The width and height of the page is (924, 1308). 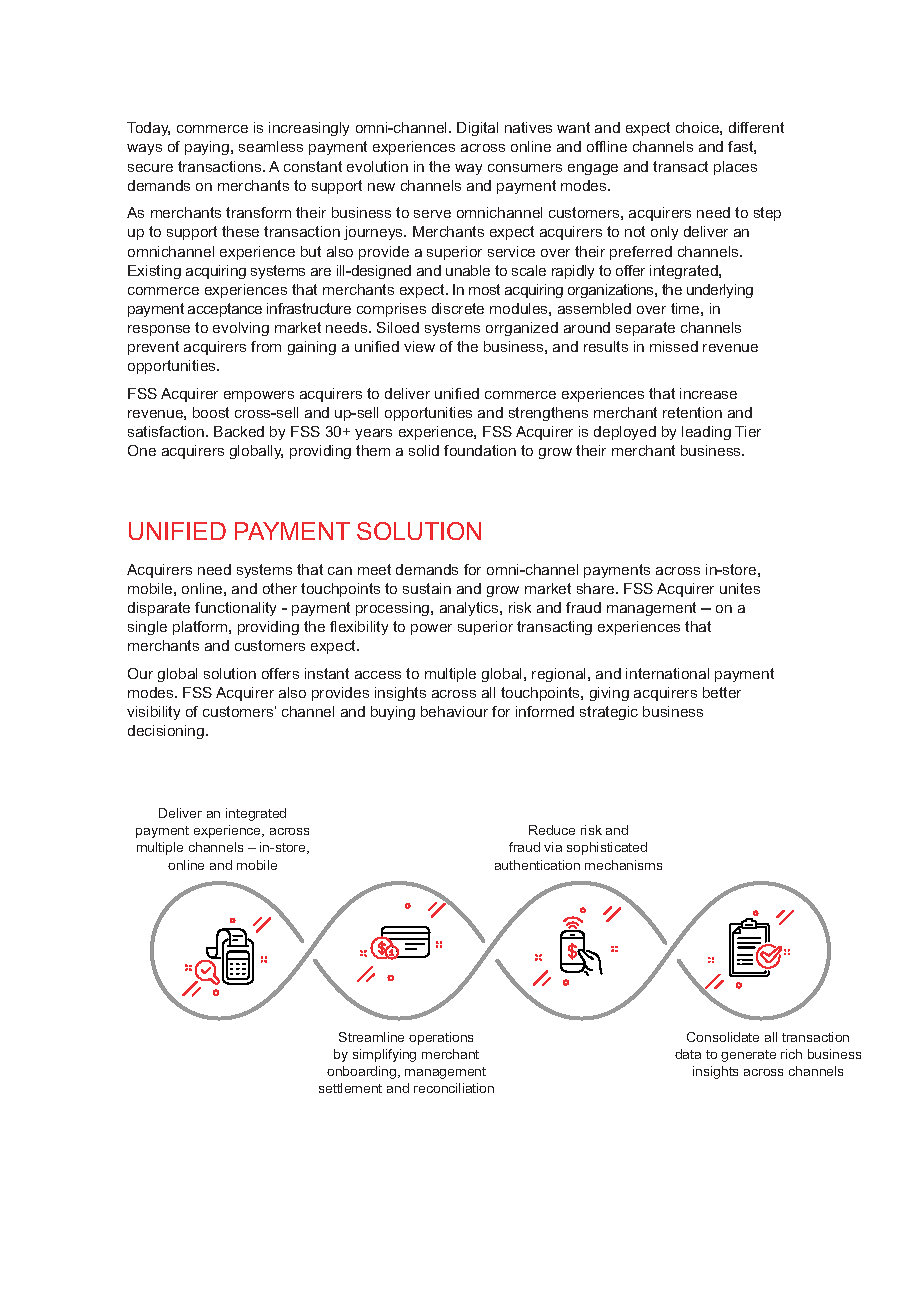 I want to click on paying, so click(x=208, y=148).
